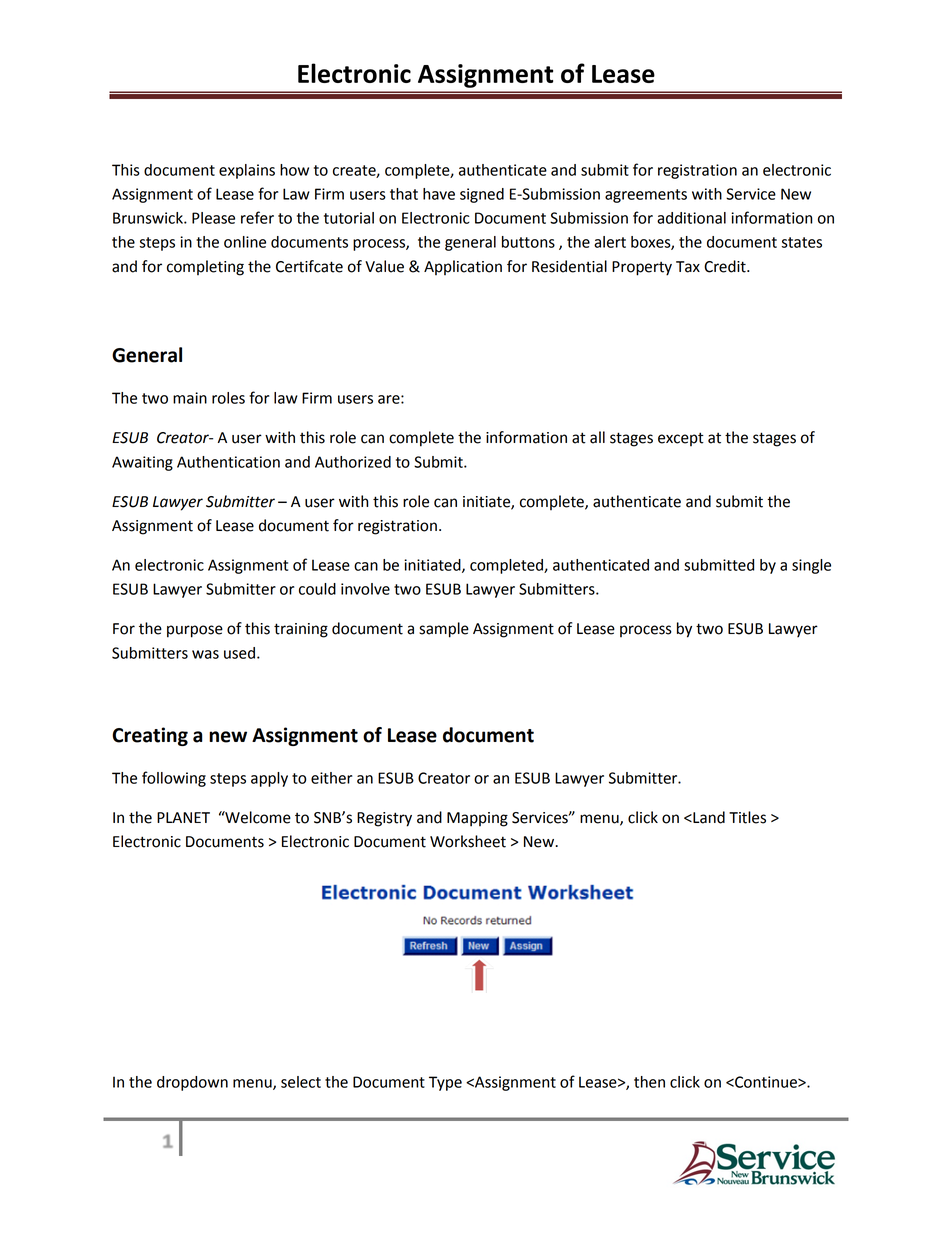 The width and height of the screenshot is (952, 1233). What do you see at coordinates (747, 817) in the screenshot?
I see `Titles` at bounding box center [747, 817].
